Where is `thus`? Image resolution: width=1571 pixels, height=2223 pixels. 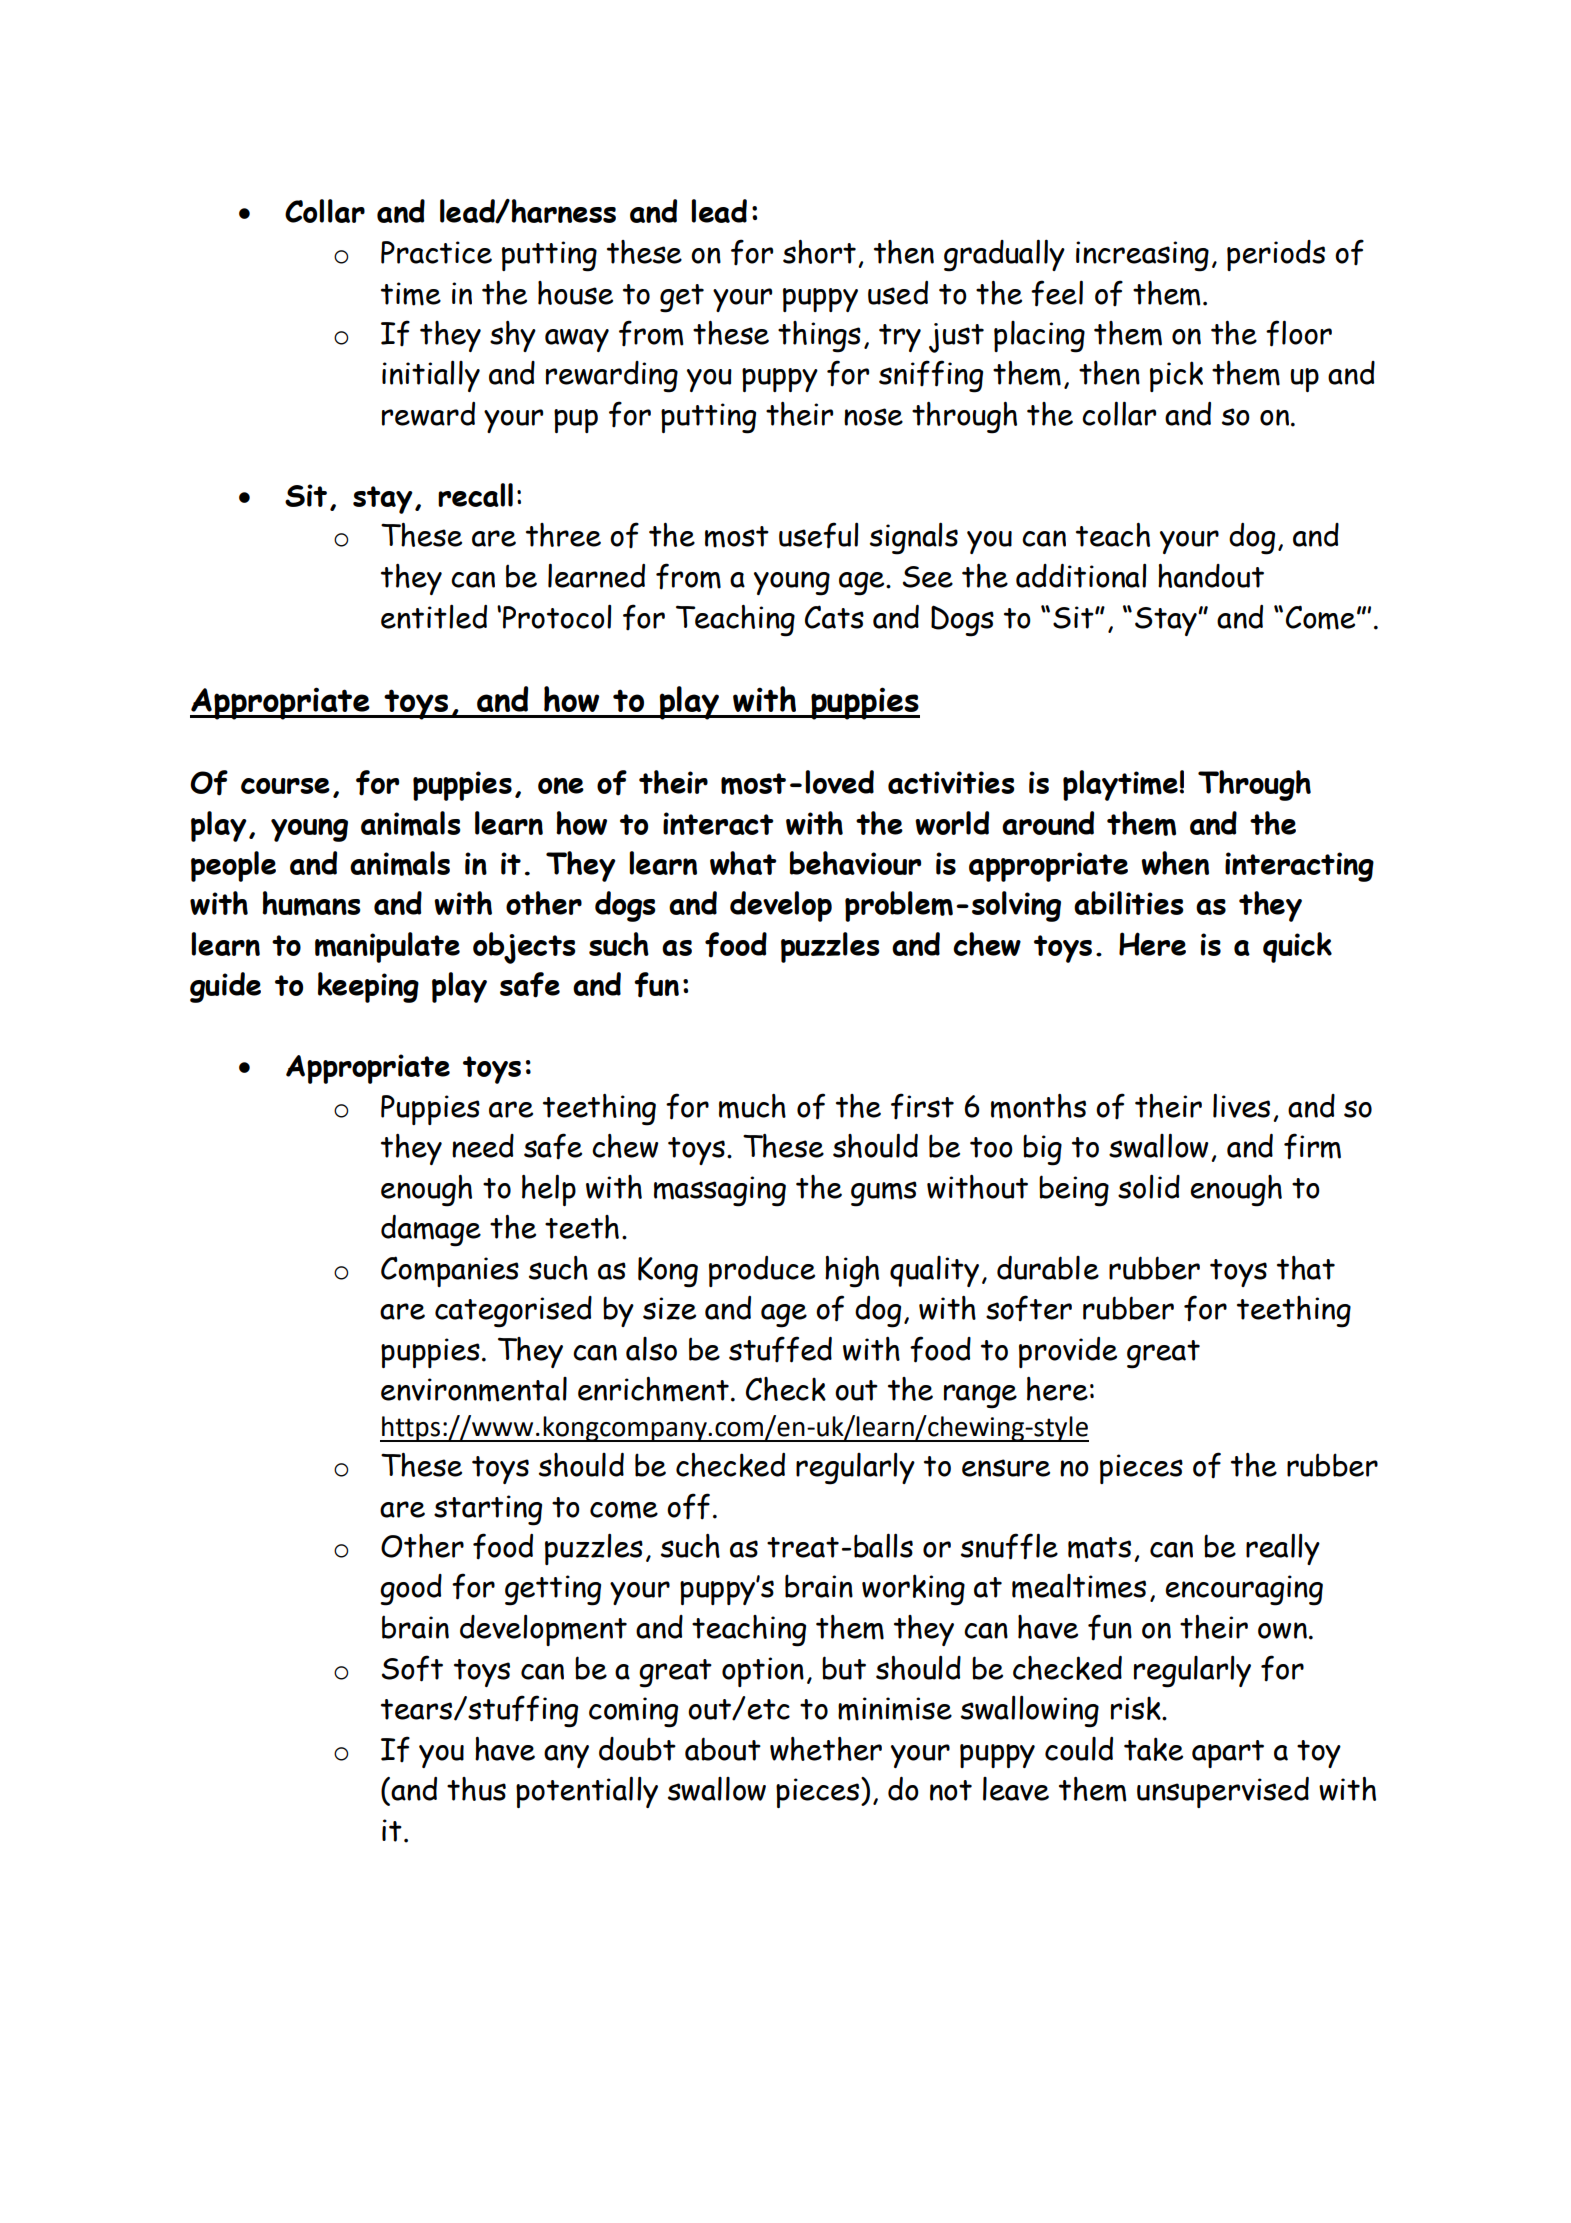
thus is located at coordinates (476, 1789).
